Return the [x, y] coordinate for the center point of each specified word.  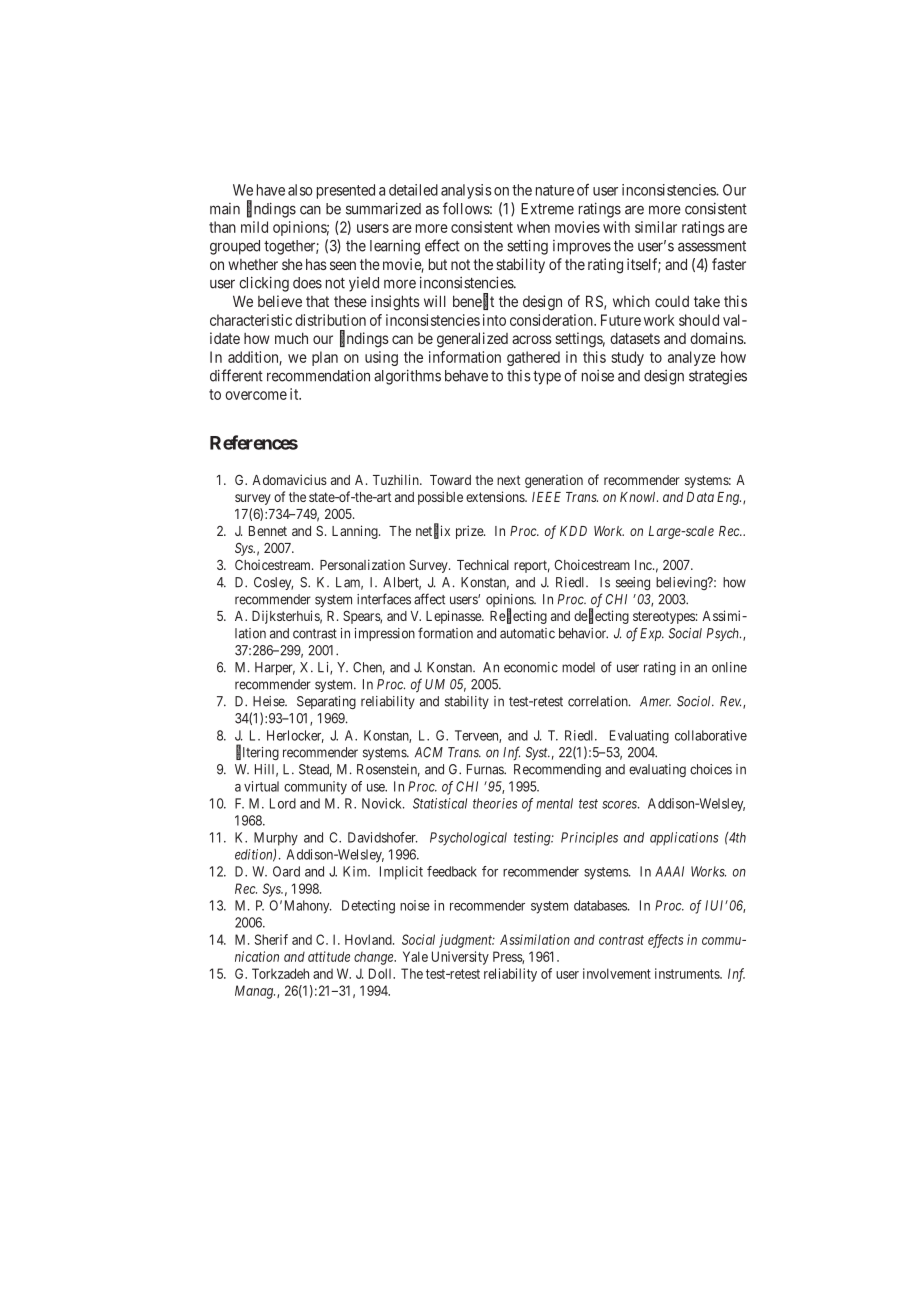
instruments [688, 973]
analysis [466, 191]
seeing [633, 583]
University [460, 958]
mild [254, 227]
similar [656, 227]
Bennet [268, 531]
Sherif [271, 939]
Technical [483, 564]
